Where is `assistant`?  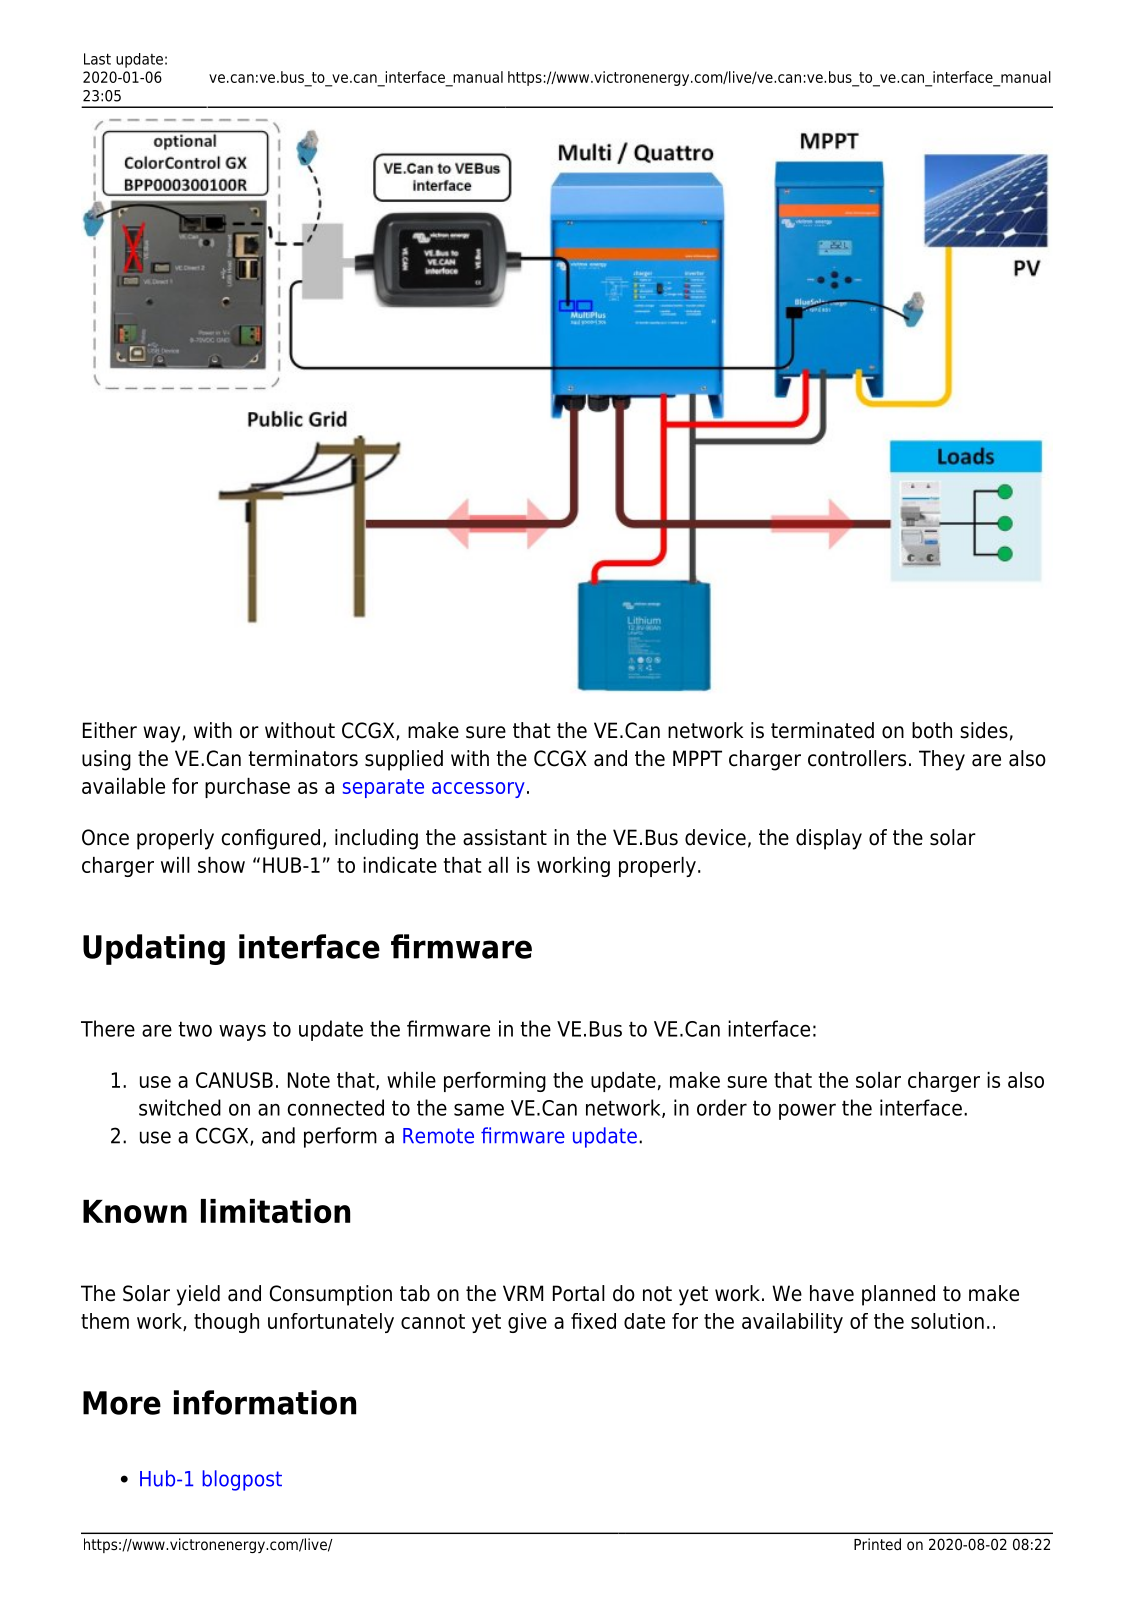 assistant is located at coordinates (505, 837).
